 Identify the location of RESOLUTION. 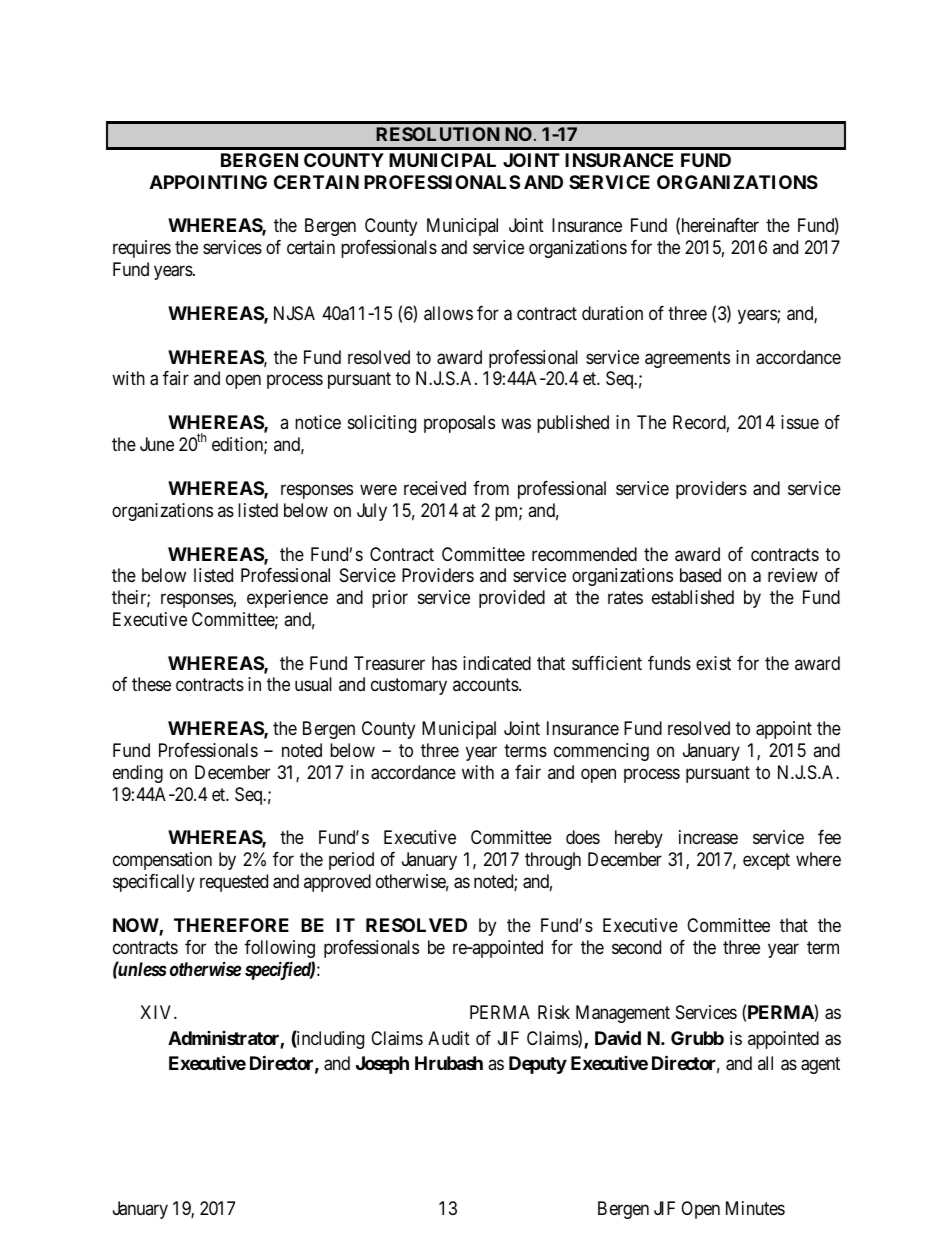
(438, 134).
